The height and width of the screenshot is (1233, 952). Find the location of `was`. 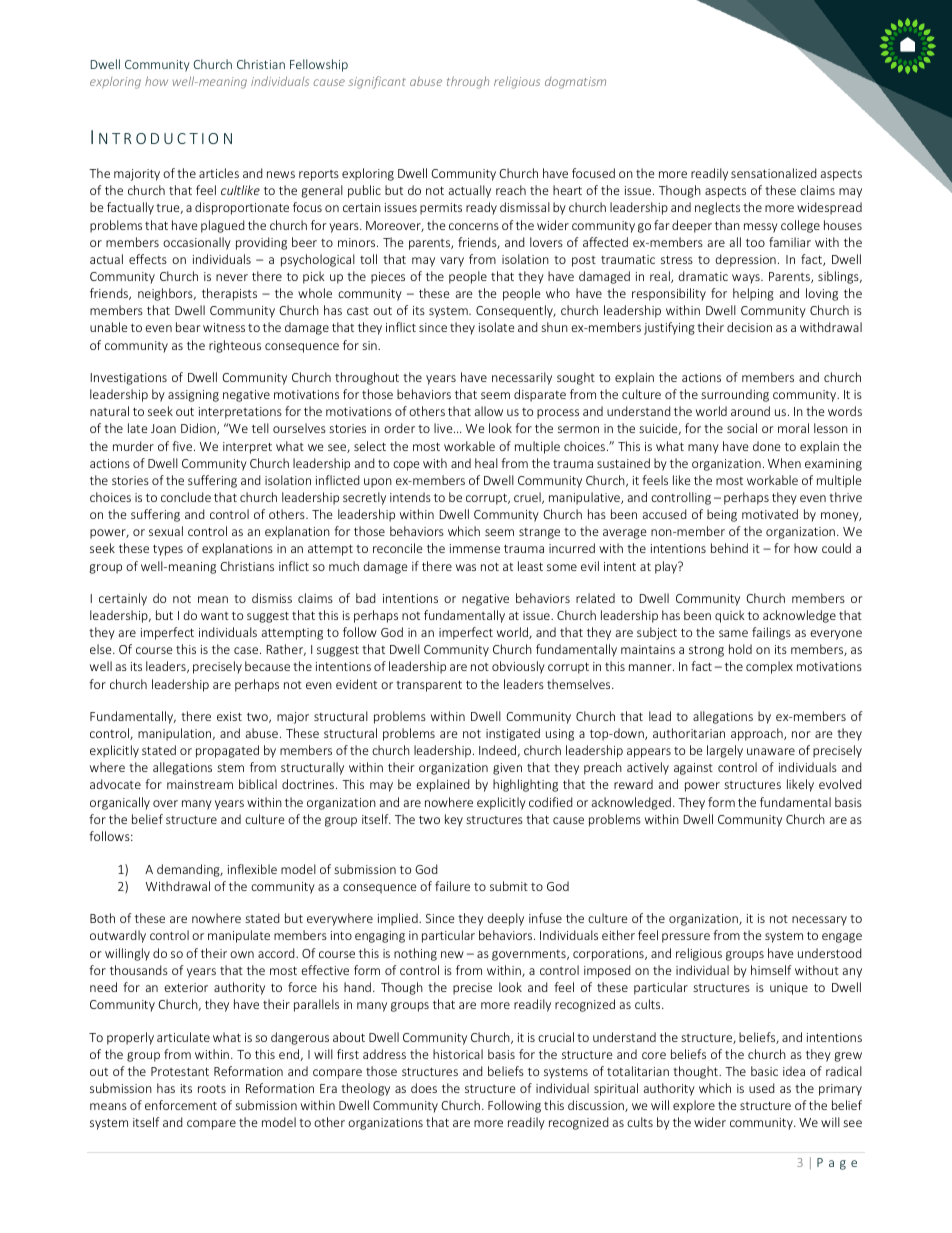

was is located at coordinates (466, 567).
